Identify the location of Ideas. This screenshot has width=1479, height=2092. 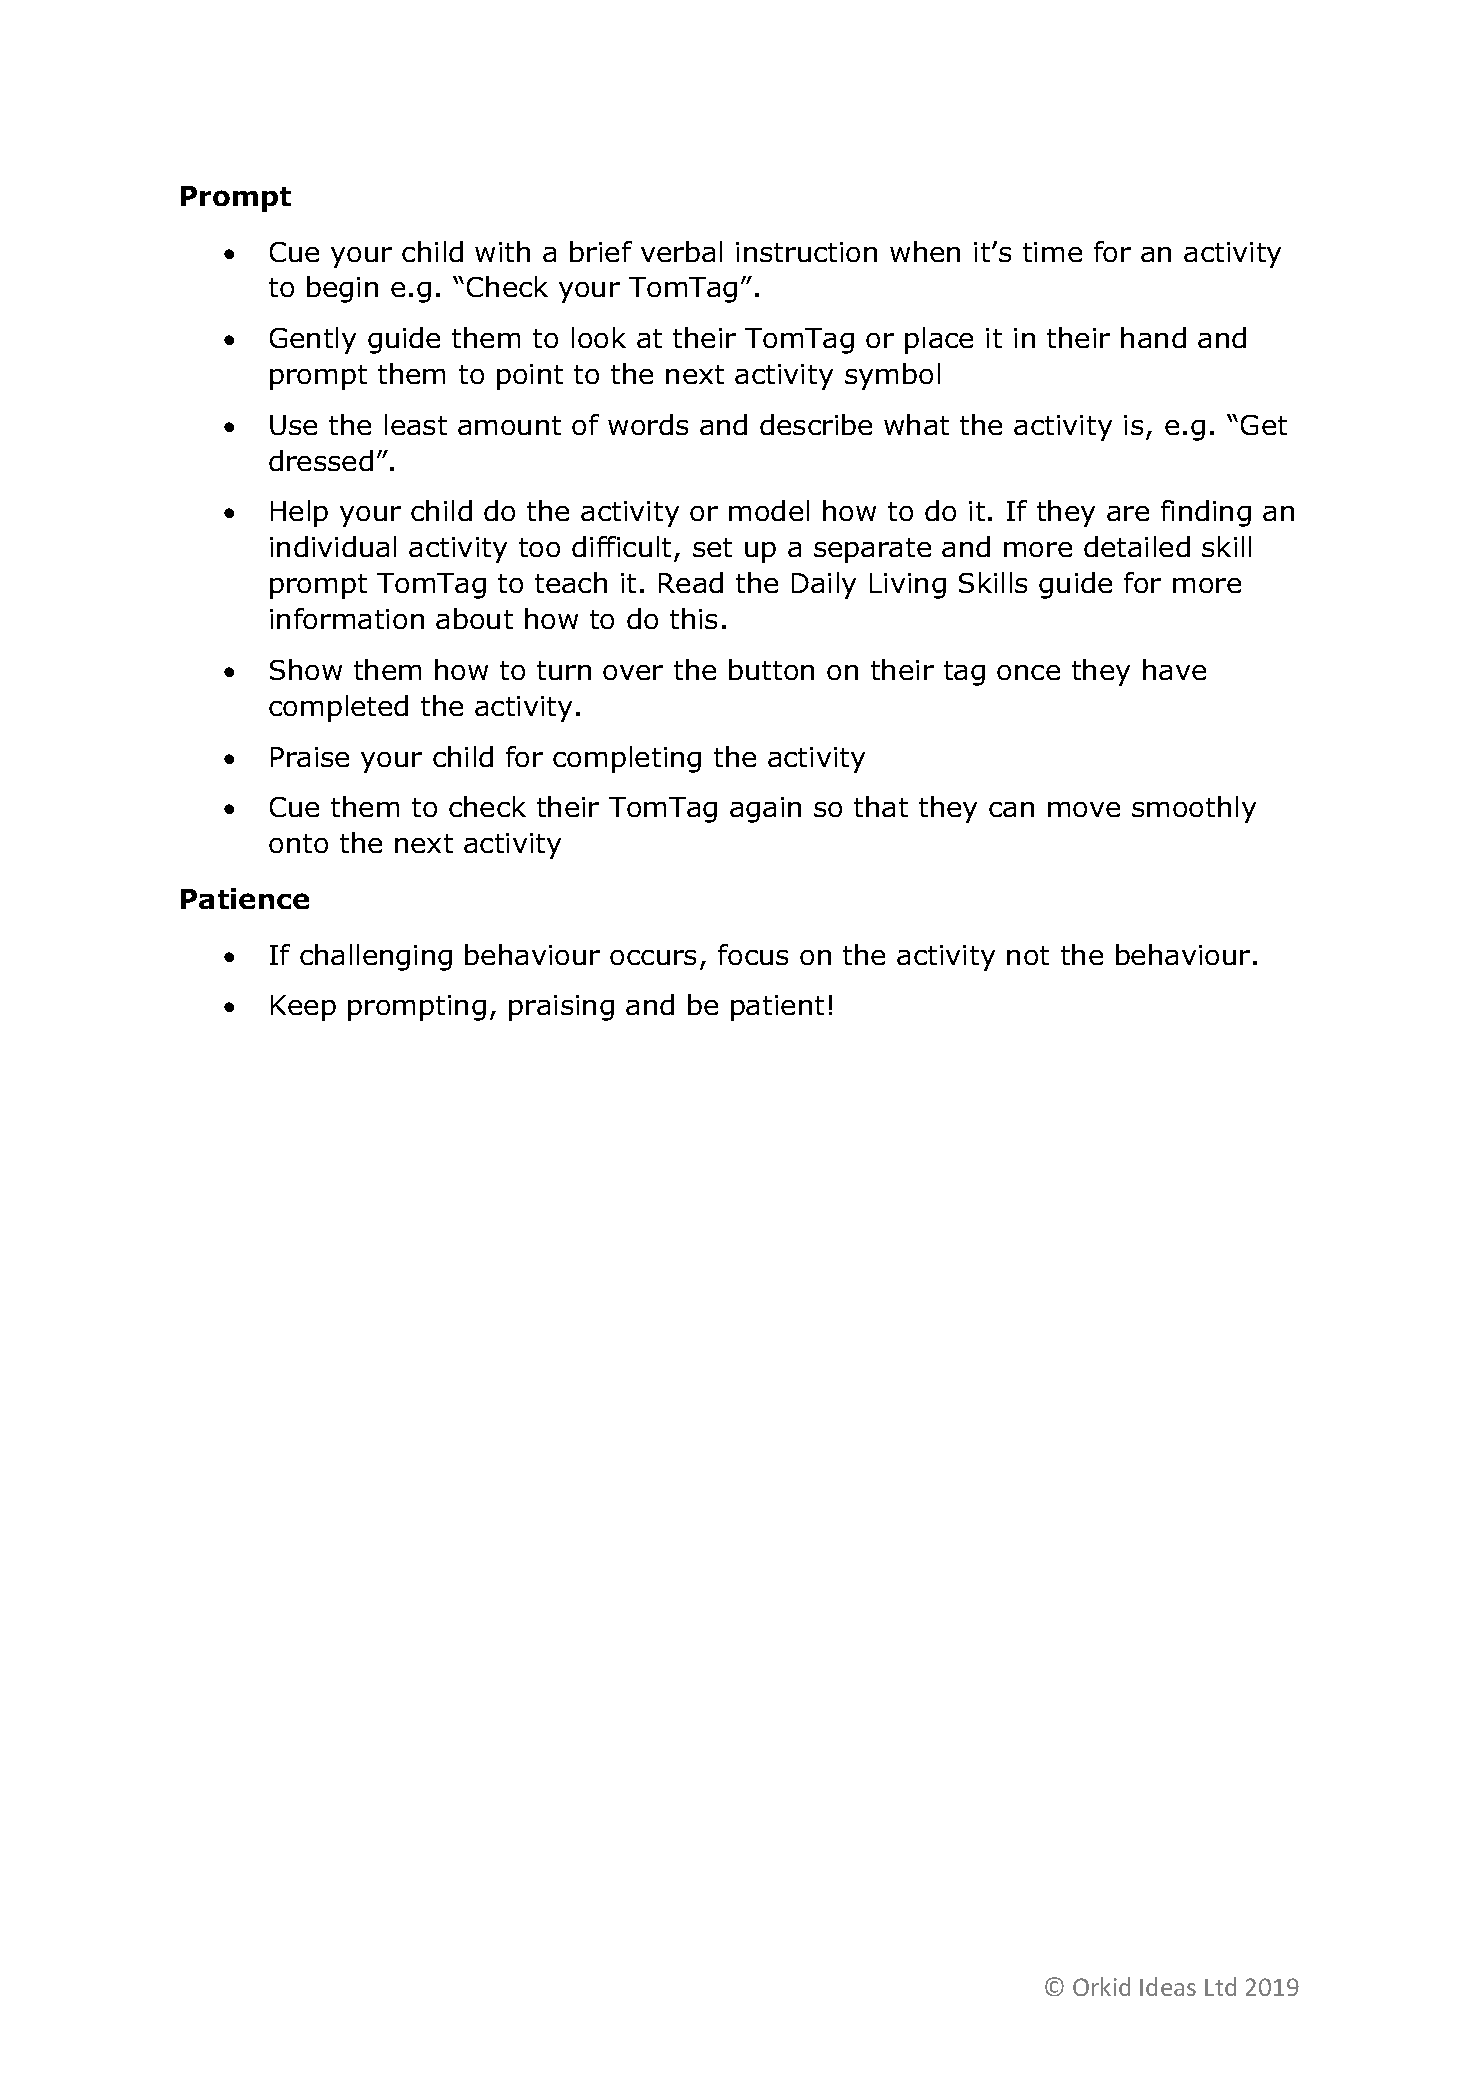
(1168, 1986).
